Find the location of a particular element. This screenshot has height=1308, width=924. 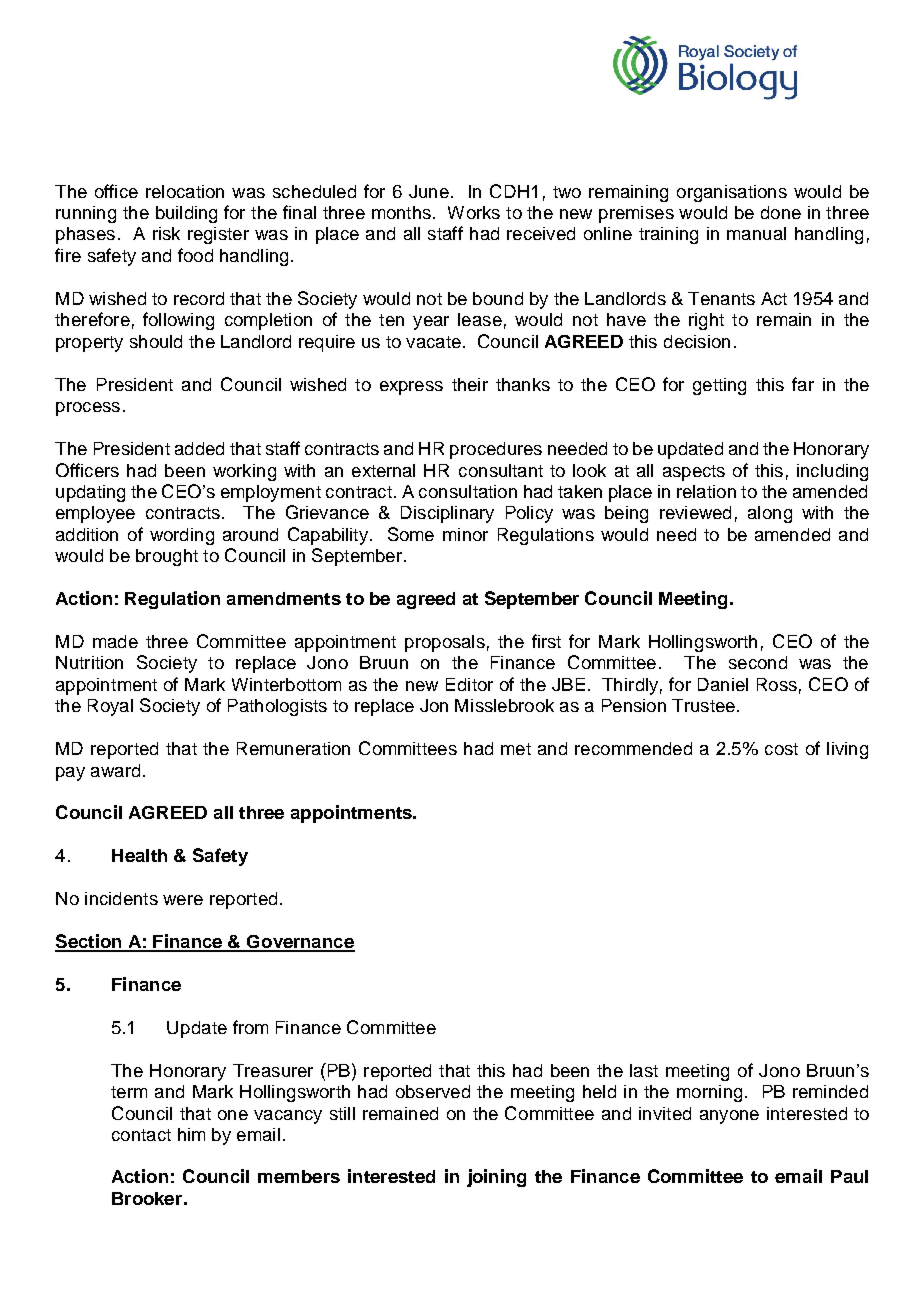

cost is located at coordinates (781, 749).
